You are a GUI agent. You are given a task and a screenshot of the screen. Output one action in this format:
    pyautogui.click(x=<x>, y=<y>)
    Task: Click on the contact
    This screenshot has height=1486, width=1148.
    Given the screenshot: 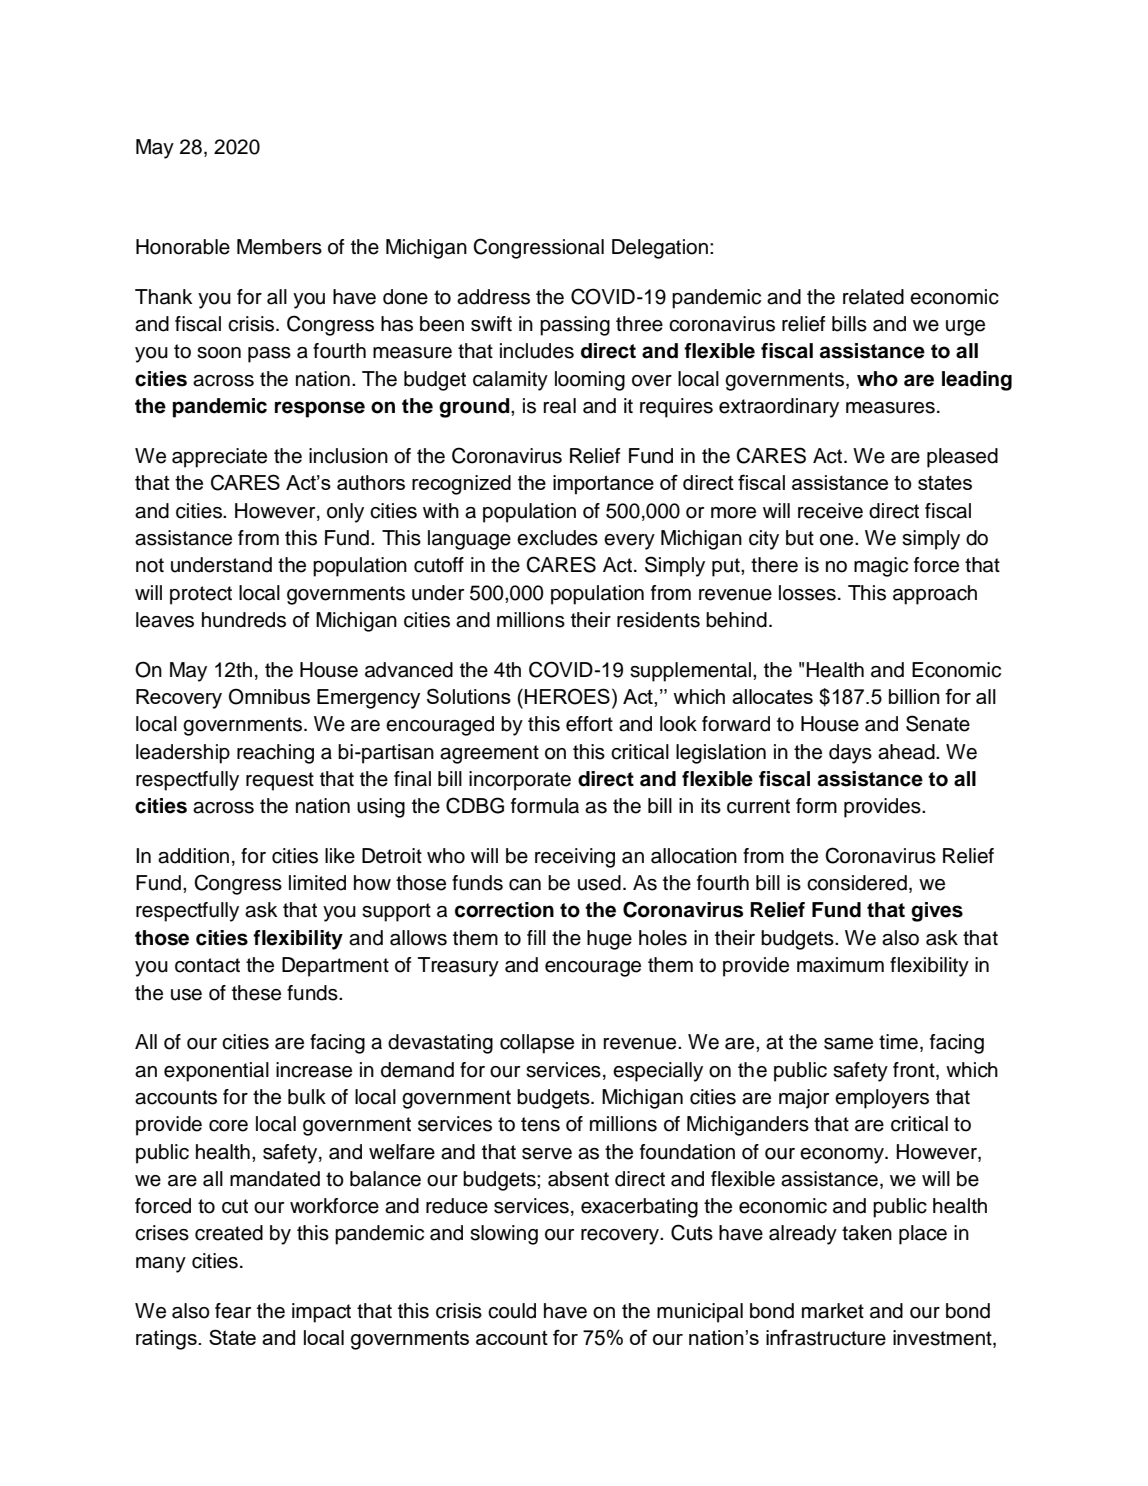 What is the action you would take?
    pyautogui.click(x=207, y=965)
